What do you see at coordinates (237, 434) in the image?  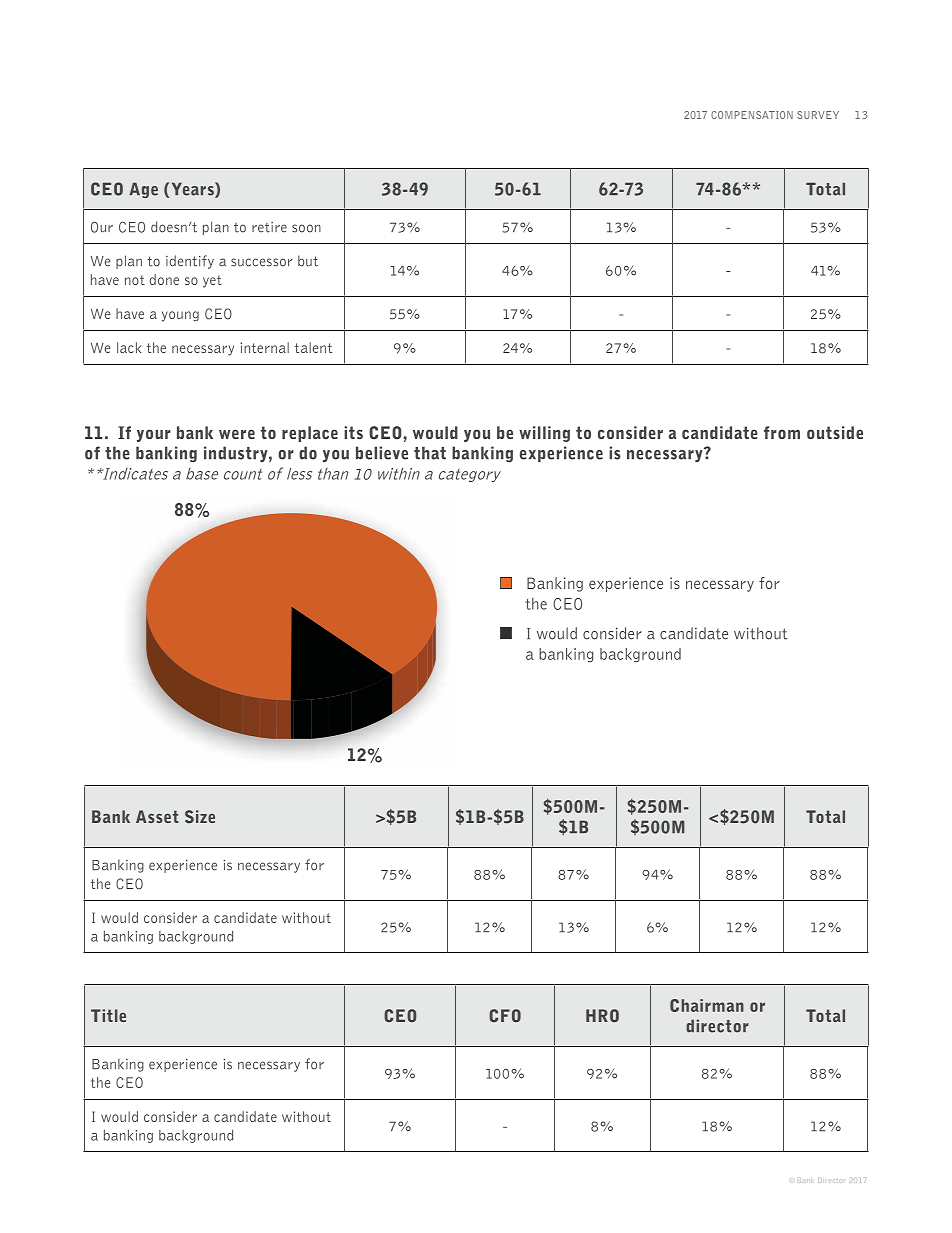 I see `were` at bounding box center [237, 434].
